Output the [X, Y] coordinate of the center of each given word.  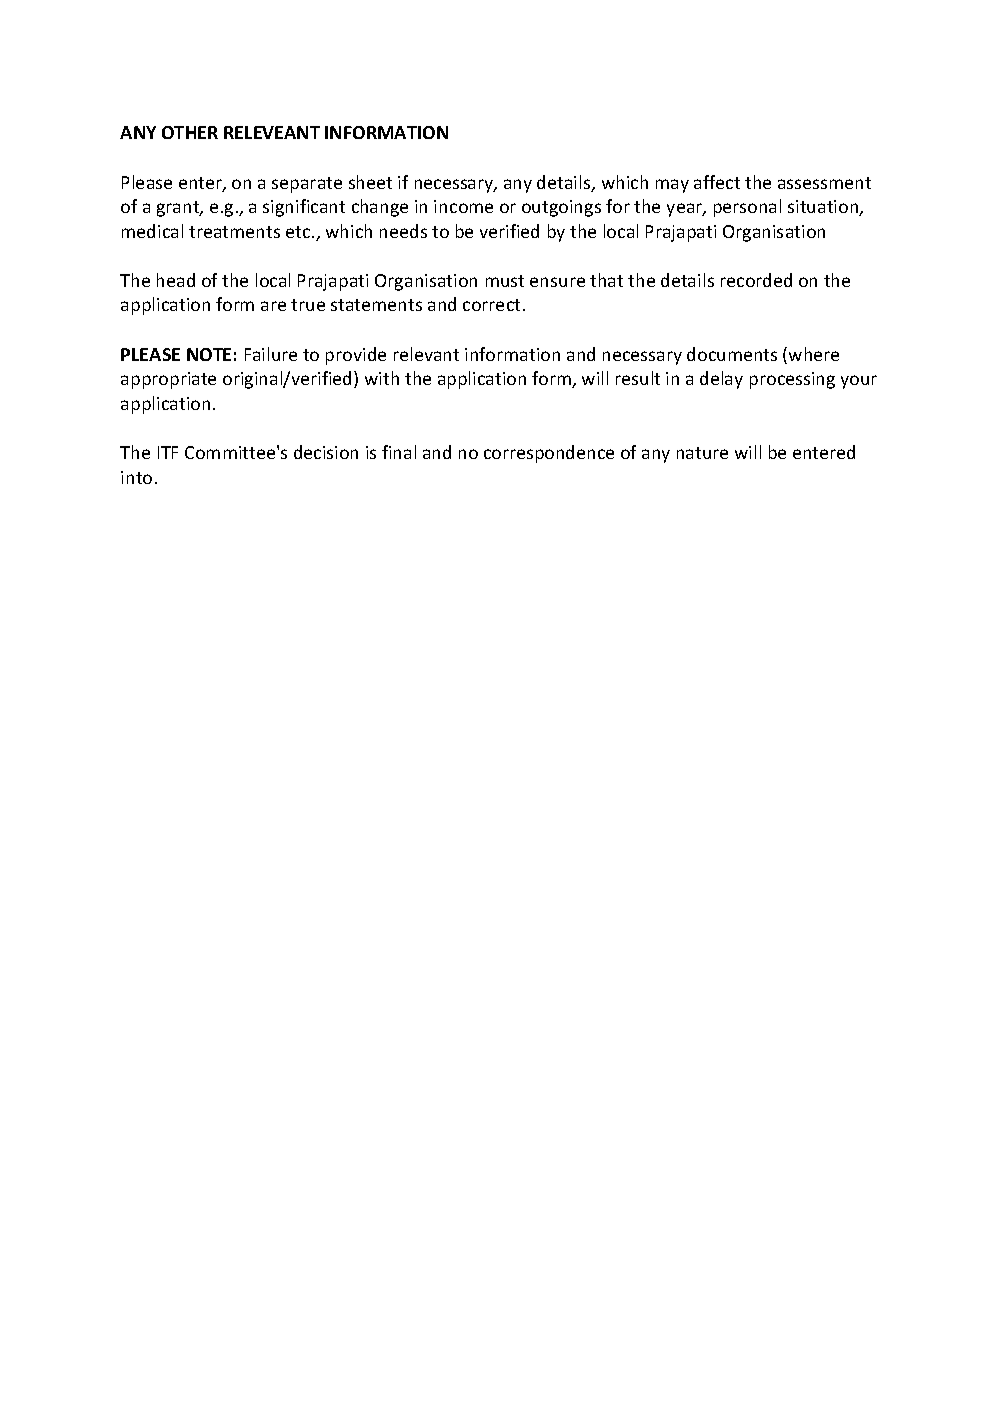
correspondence [549, 454]
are [273, 306]
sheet [370, 182]
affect [717, 182]
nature [702, 453]
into [136, 477]
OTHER [190, 132]
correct [491, 305]
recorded [756, 280]
